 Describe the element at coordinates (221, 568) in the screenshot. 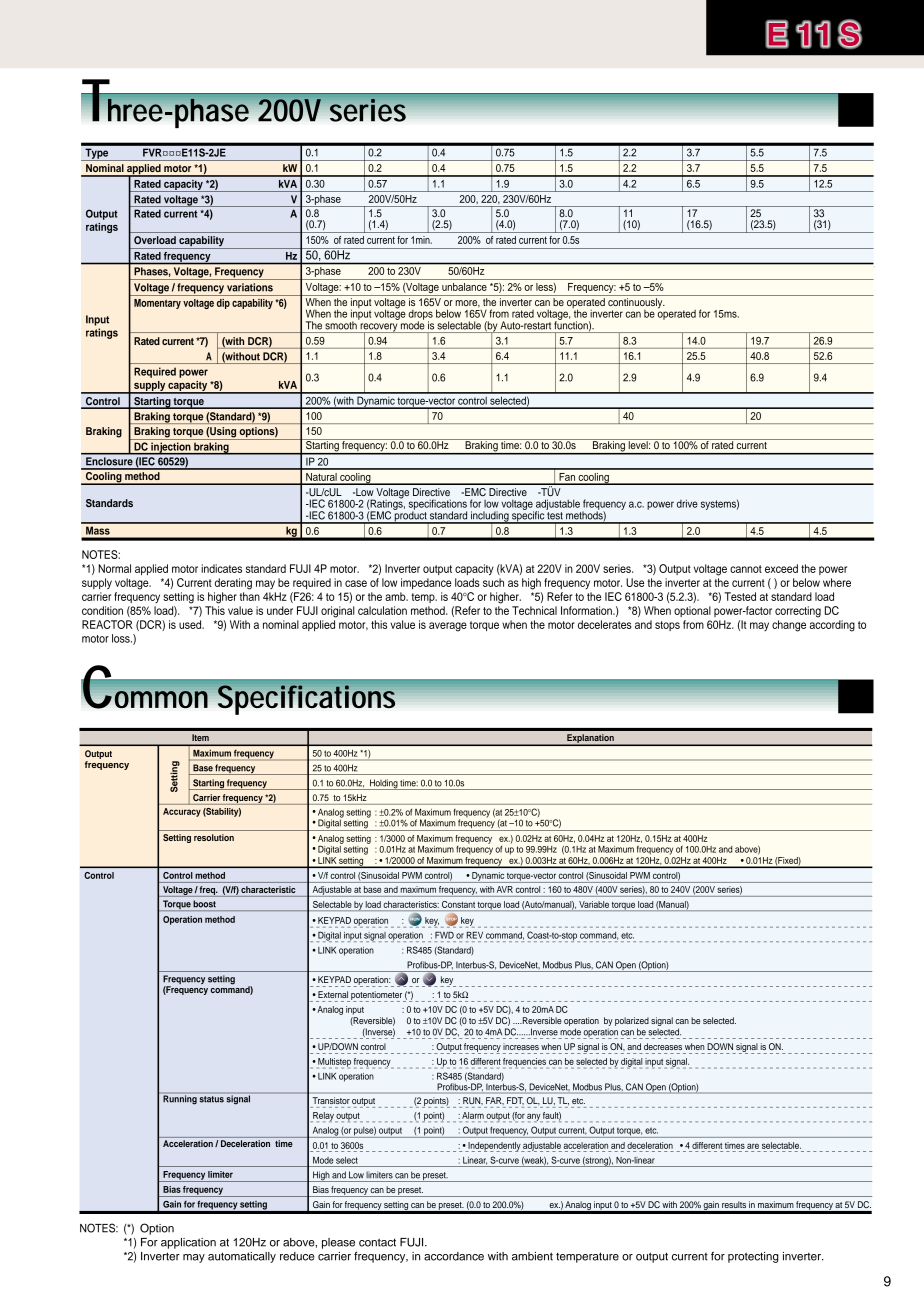

I see `indicates` at that location.
